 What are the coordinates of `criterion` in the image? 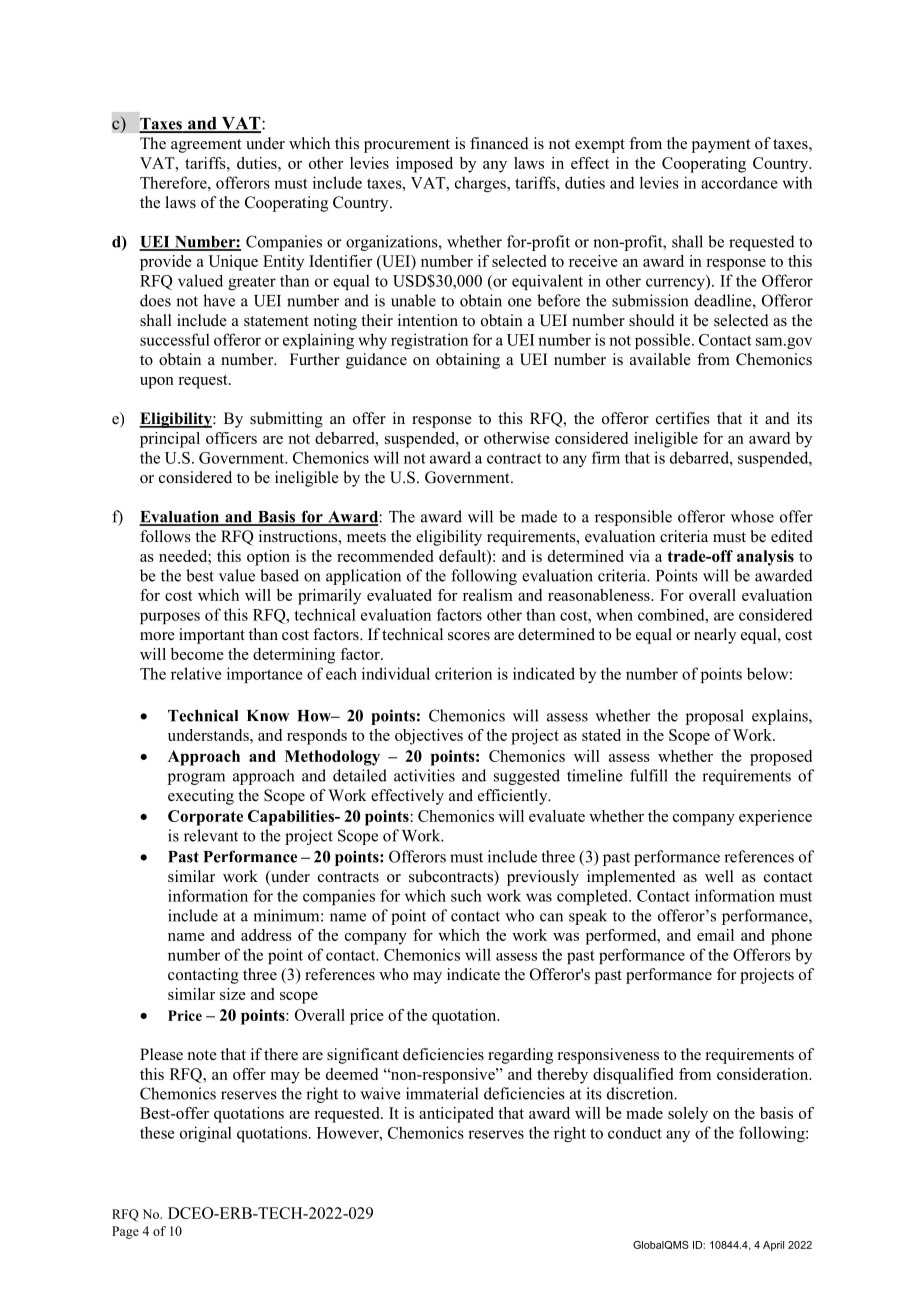 It's located at (463, 673).
